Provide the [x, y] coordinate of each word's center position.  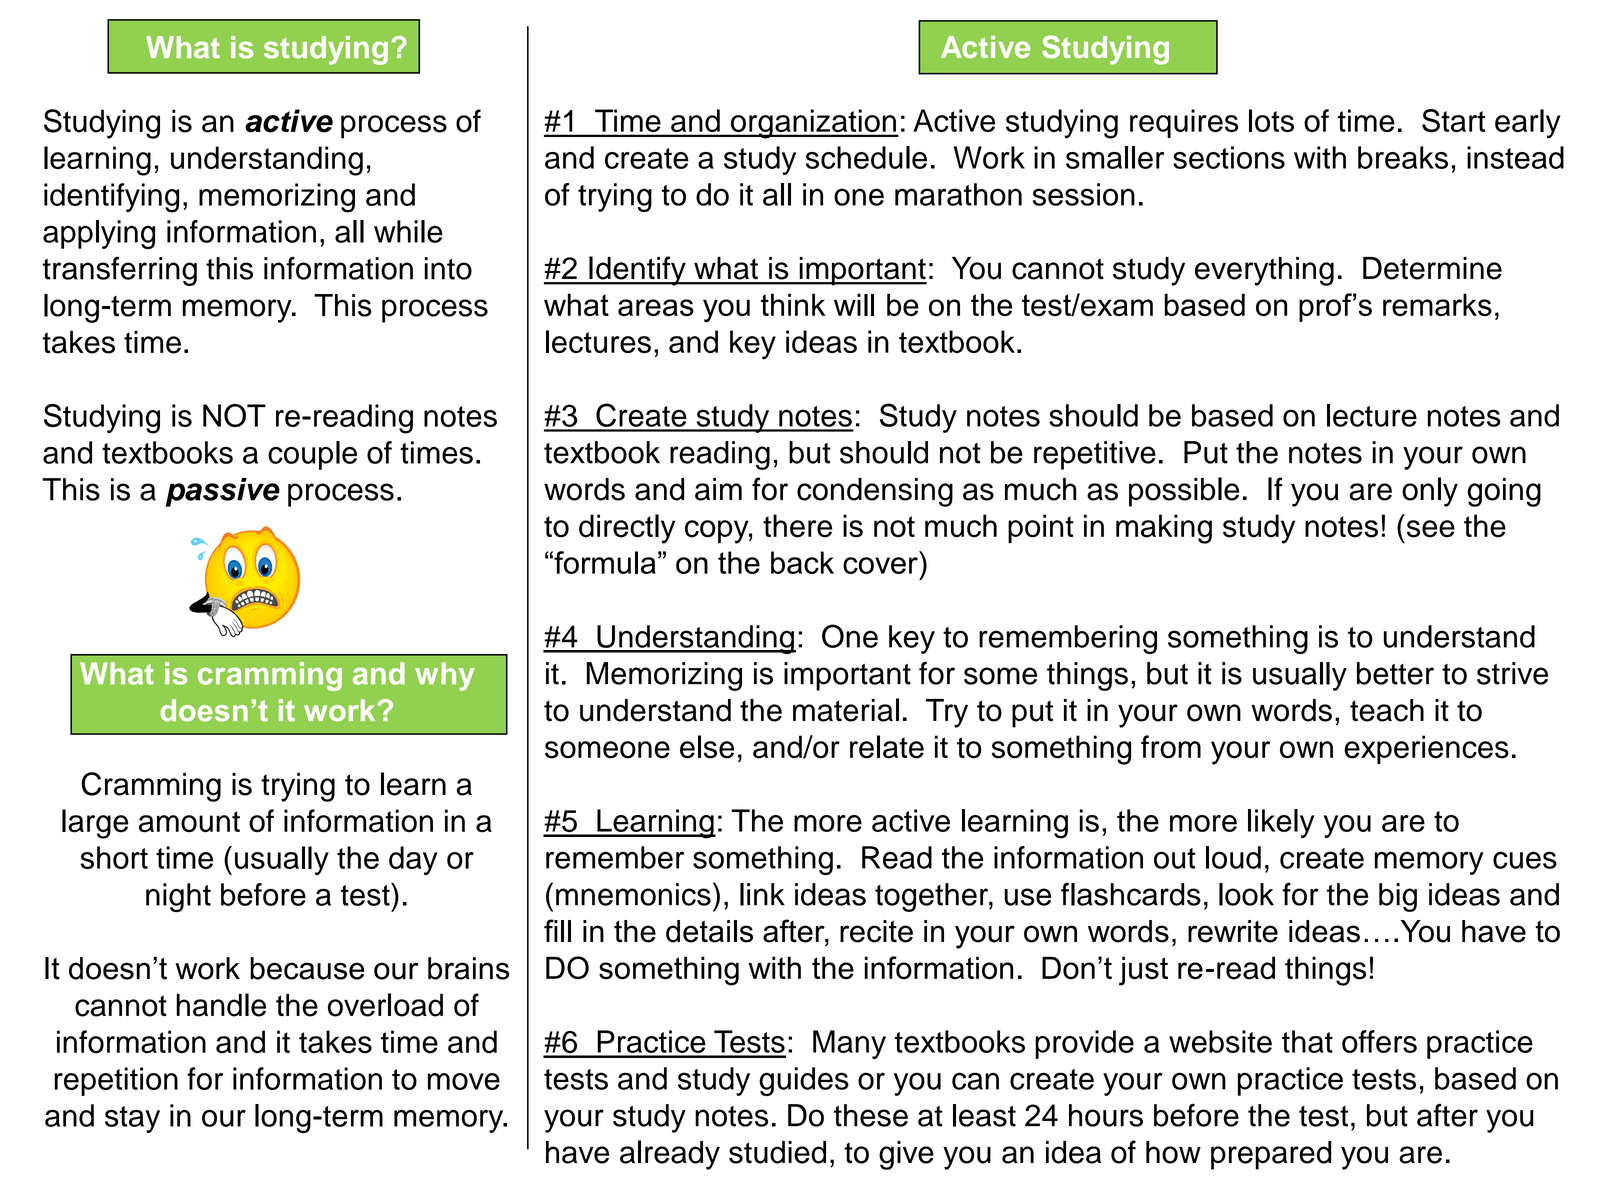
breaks [1403, 157]
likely [1281, 823]
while [408, 231]
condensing [875, 492]
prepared [1271, 1155]
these [871, 1115]
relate [887, 747]
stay [132, 1119]
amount [189, 822]
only [1430, 492]
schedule [866, 157]
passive [223, 492]
